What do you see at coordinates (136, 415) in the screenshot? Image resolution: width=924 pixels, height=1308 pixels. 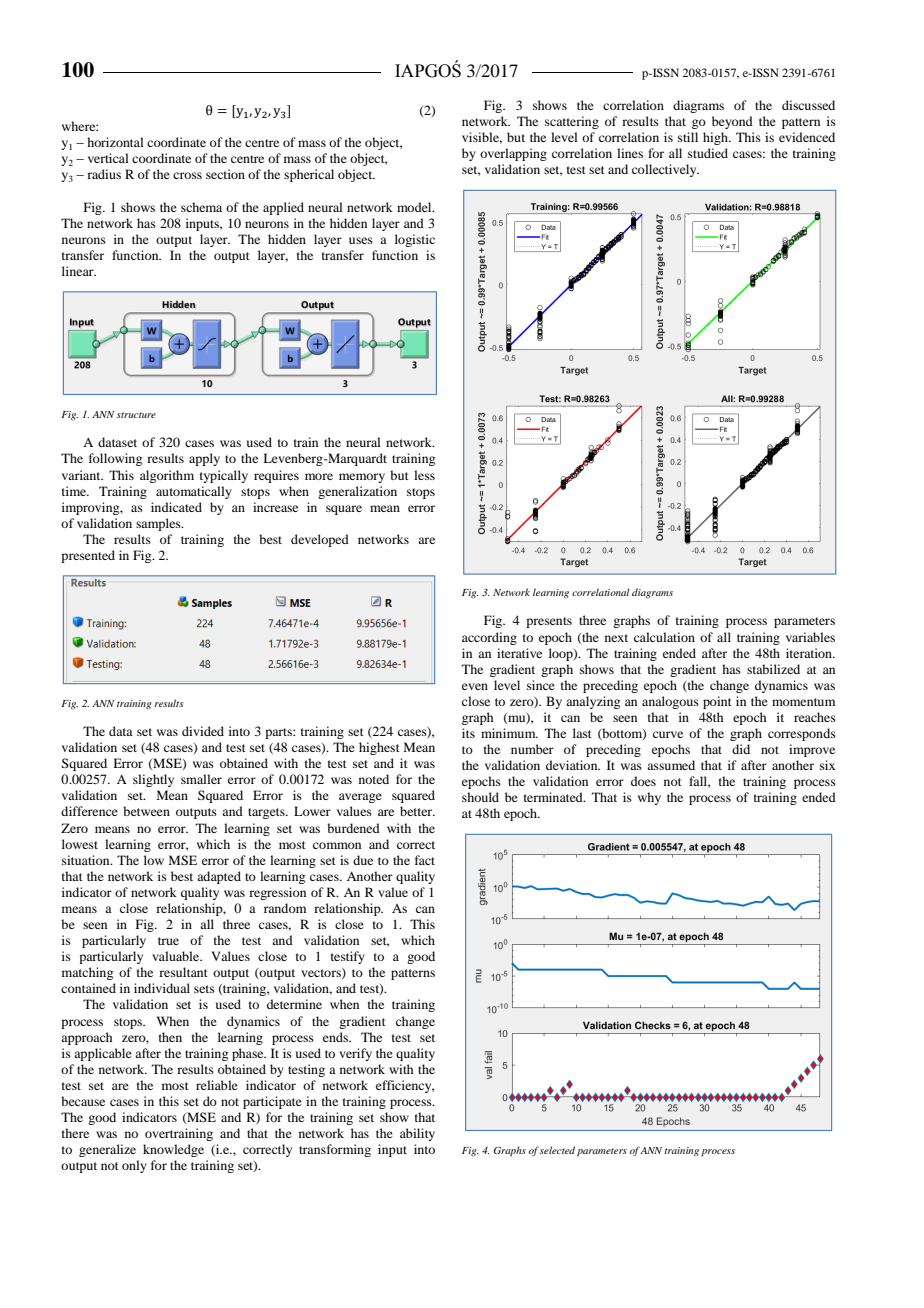 I see `structure` at bounding box center [136, 415].
